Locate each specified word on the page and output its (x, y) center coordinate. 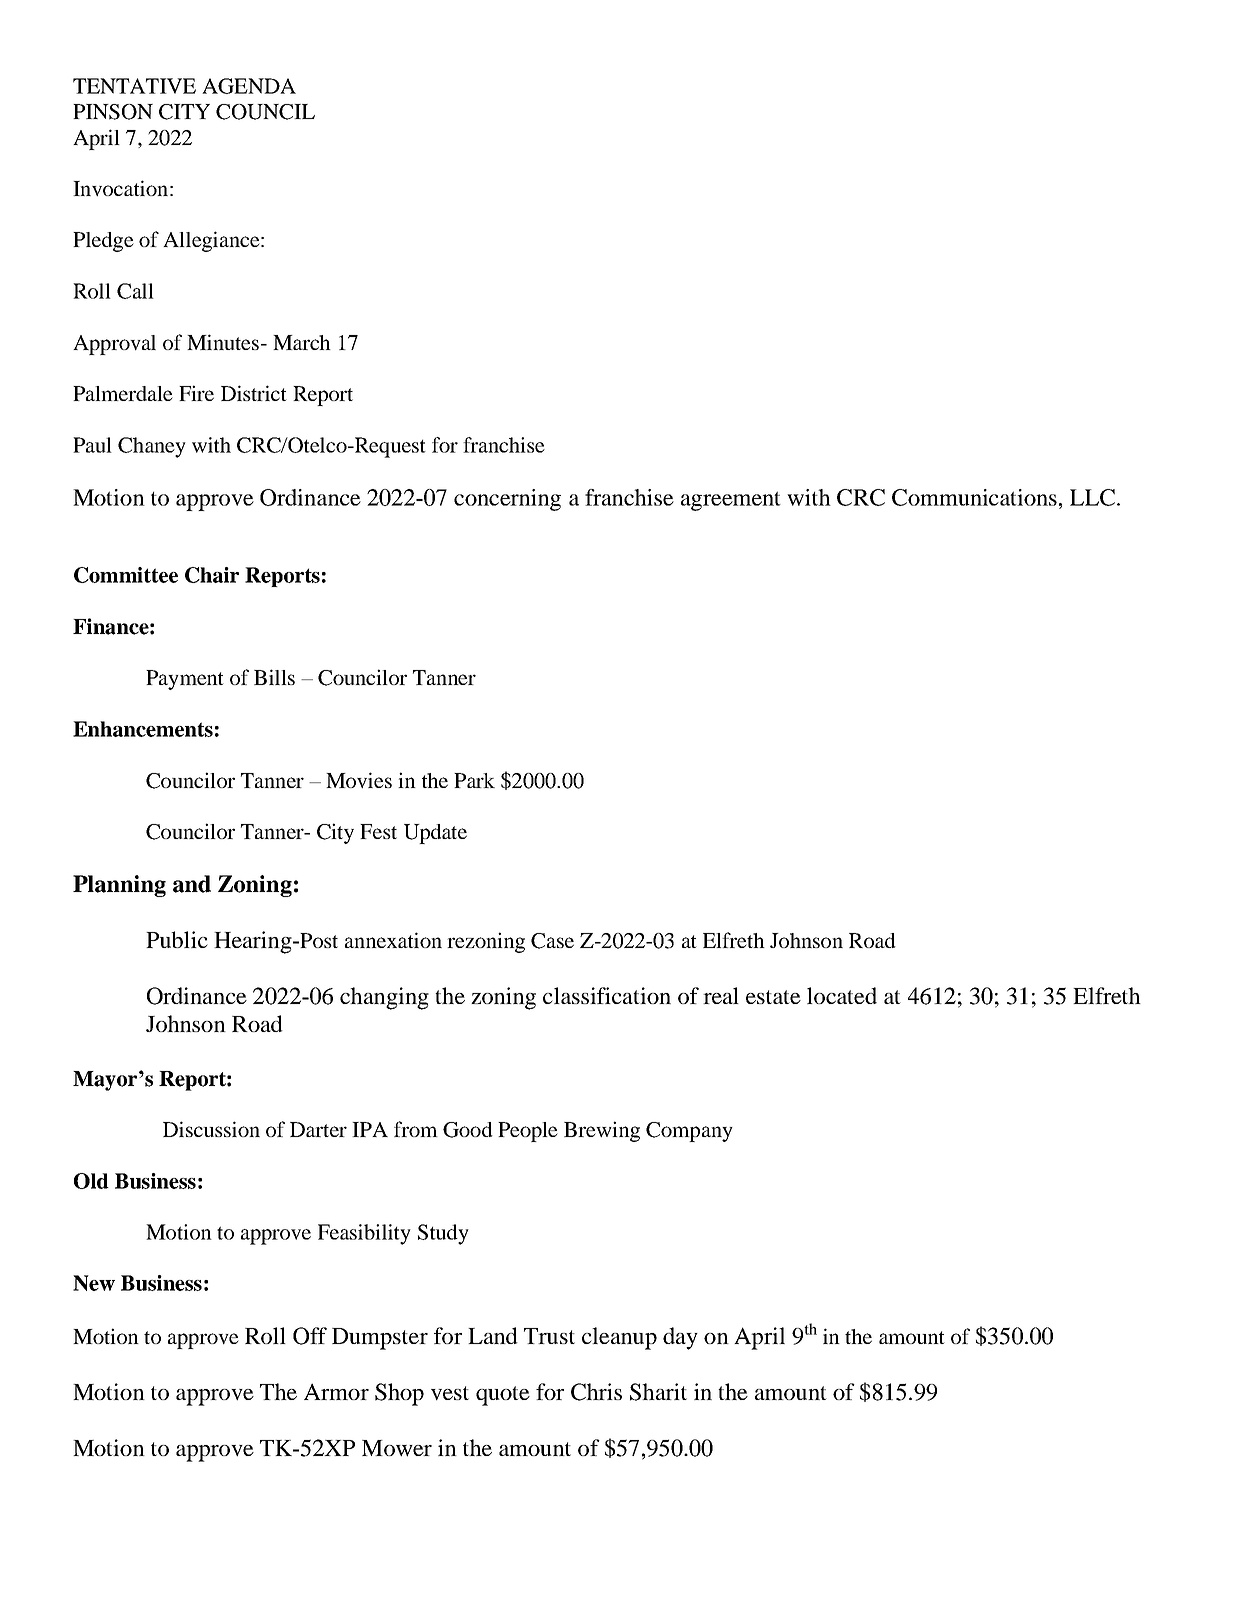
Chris (596, 1392)
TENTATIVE (134, 86)
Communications (974, 497)
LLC (1092, 497)
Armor (336, 1391)
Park (474, 780)
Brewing (602, 1131)
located (842, 995)
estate (773, 997)
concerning (507, 500)
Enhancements (143, 729)
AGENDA (249, 86)
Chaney (152, 447)
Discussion (211, 1129)
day (680, 1338)
